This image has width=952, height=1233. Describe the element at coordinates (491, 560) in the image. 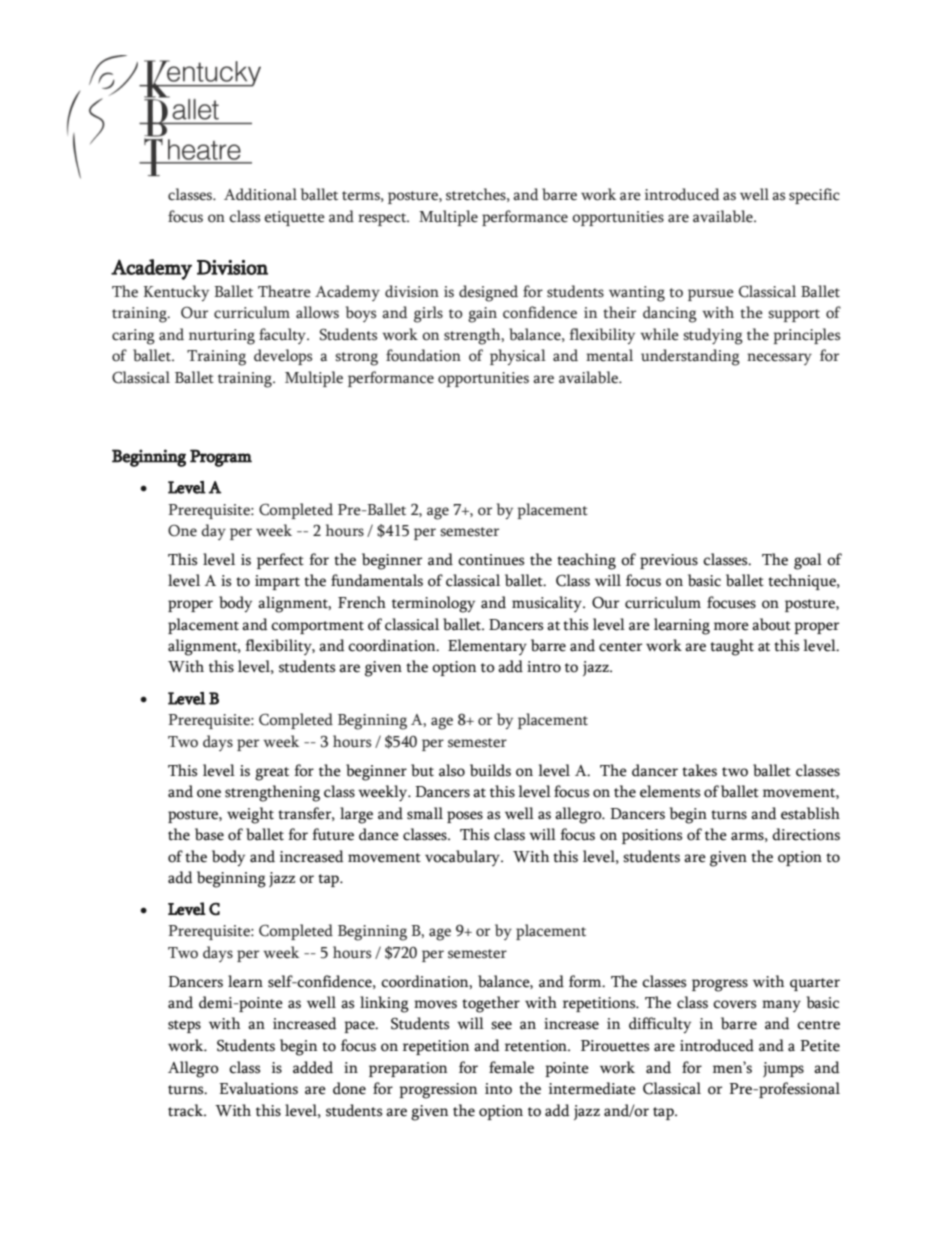

I see `continues` at that location.
